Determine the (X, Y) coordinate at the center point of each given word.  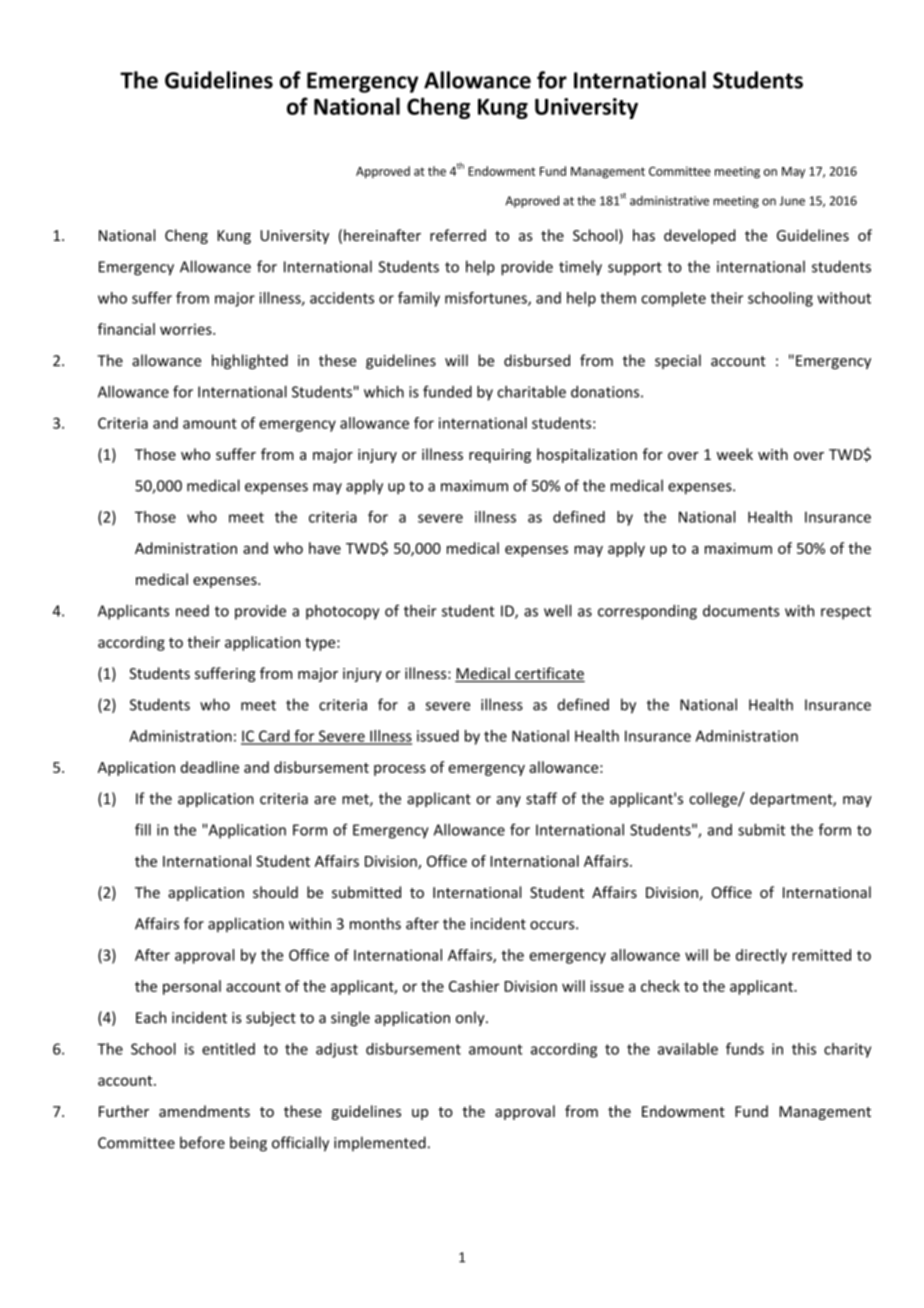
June (792, 201)
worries (187, 329)
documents (741, 611)
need (192, 611)
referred (458, 235)
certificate (549, 674)
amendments (204, 1111)
